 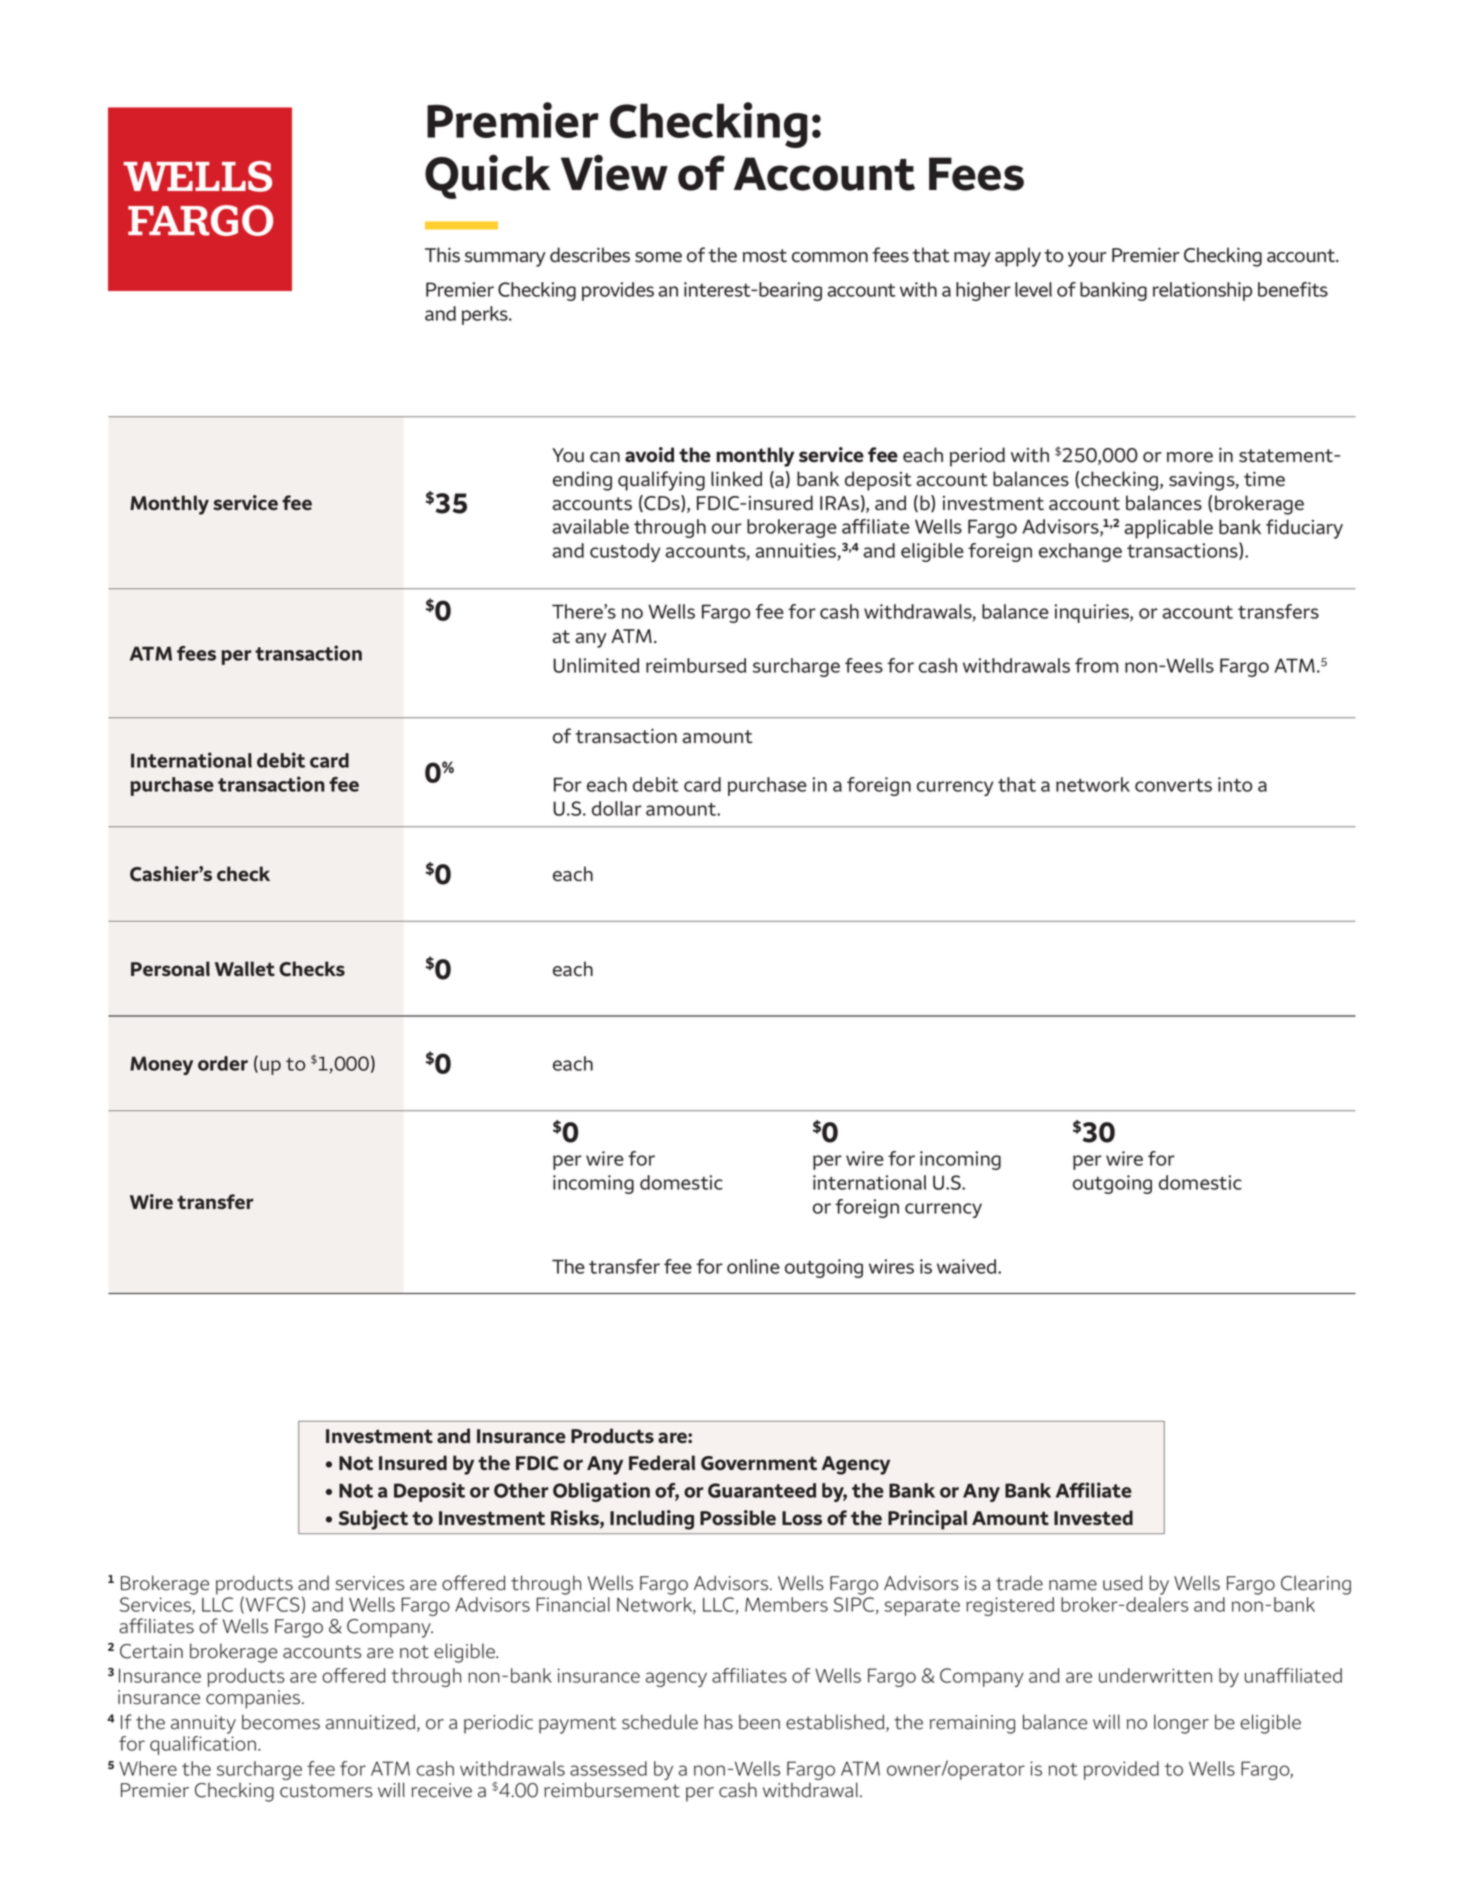 I want to click on This, so click(x=442, y=254).
